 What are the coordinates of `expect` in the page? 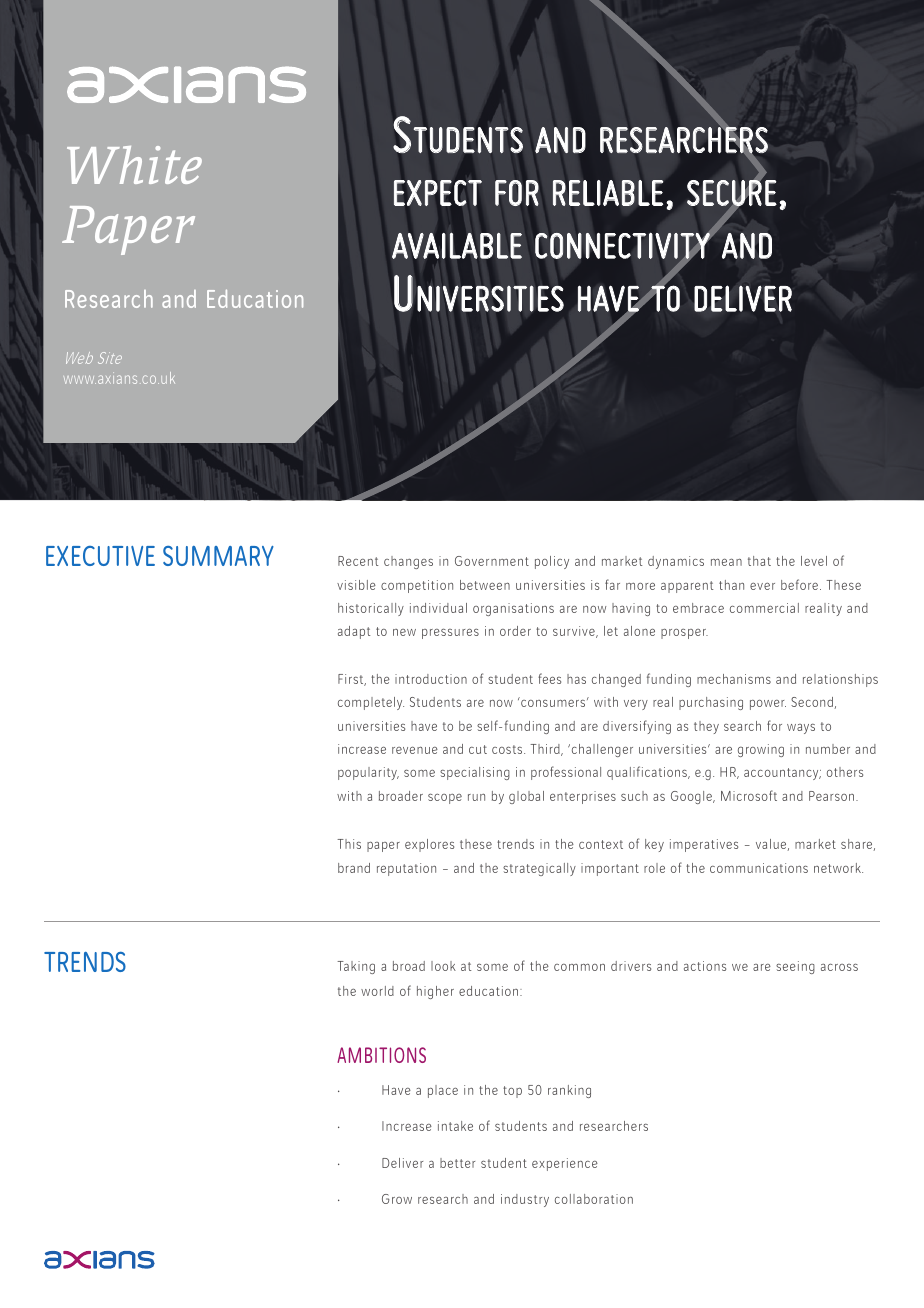 It's located at (438, 193).
